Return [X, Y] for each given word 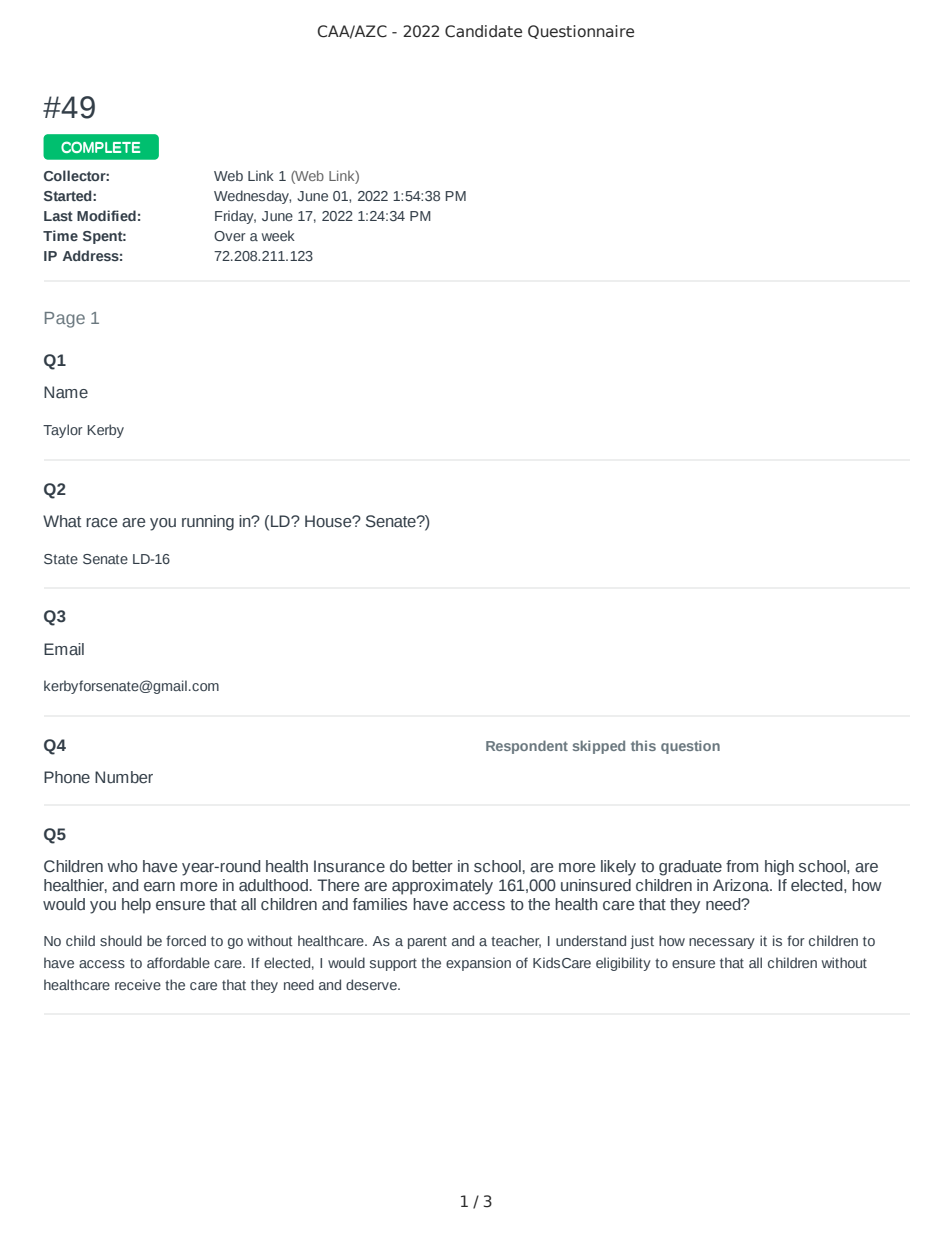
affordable [178, 962]
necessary [722, 943]
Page [65, 320]
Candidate [483, 31]
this [643, 745]
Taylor [63, 431]
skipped [599, 747]
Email [64, 649]
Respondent [527, 747]
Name [66, 392]
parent [427, 942]
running [208, 523]
